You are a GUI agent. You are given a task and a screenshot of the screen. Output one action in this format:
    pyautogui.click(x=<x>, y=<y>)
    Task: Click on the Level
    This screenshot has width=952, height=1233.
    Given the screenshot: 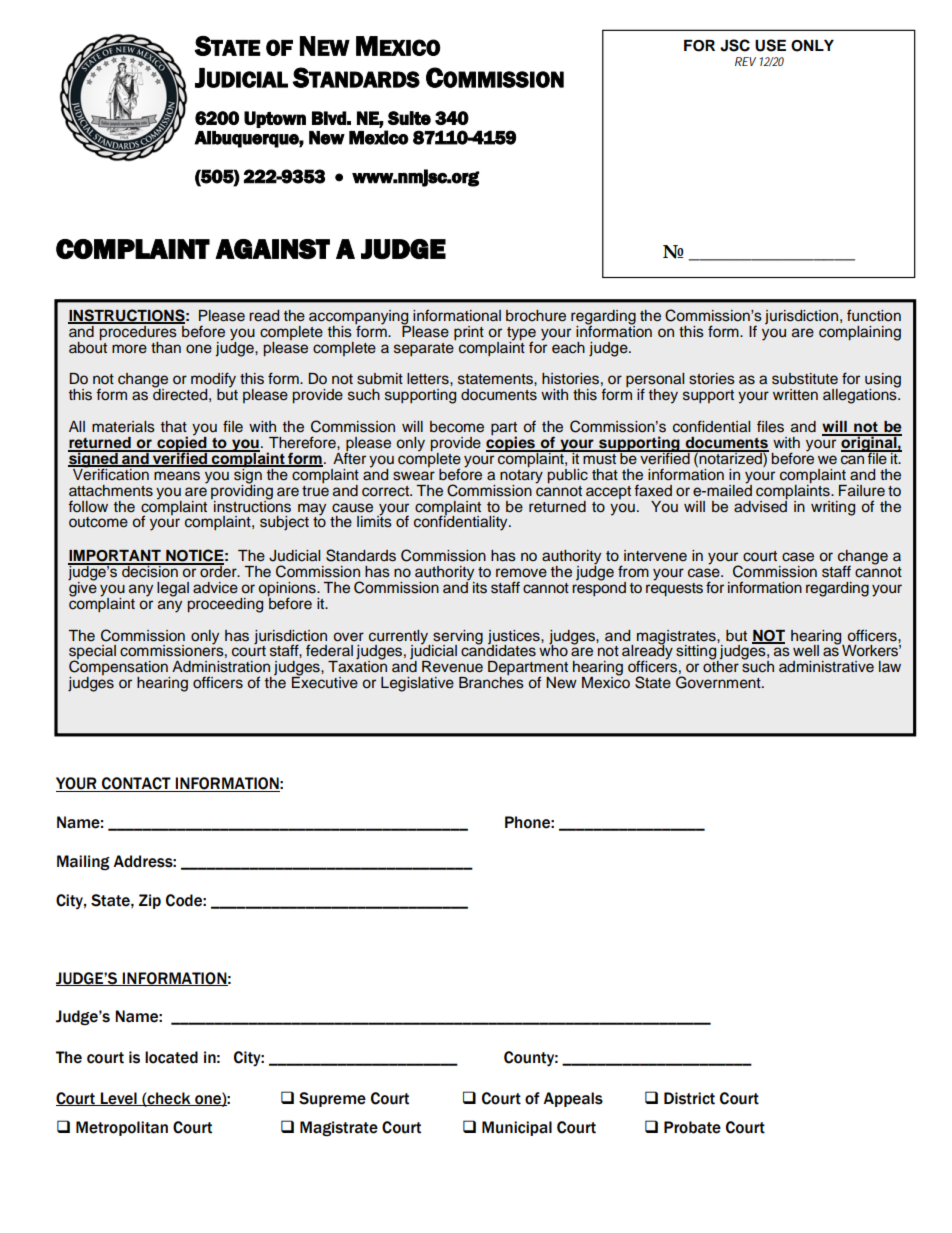 What is the action you would take?
    pyautogui.click(x=118, y=1099)
